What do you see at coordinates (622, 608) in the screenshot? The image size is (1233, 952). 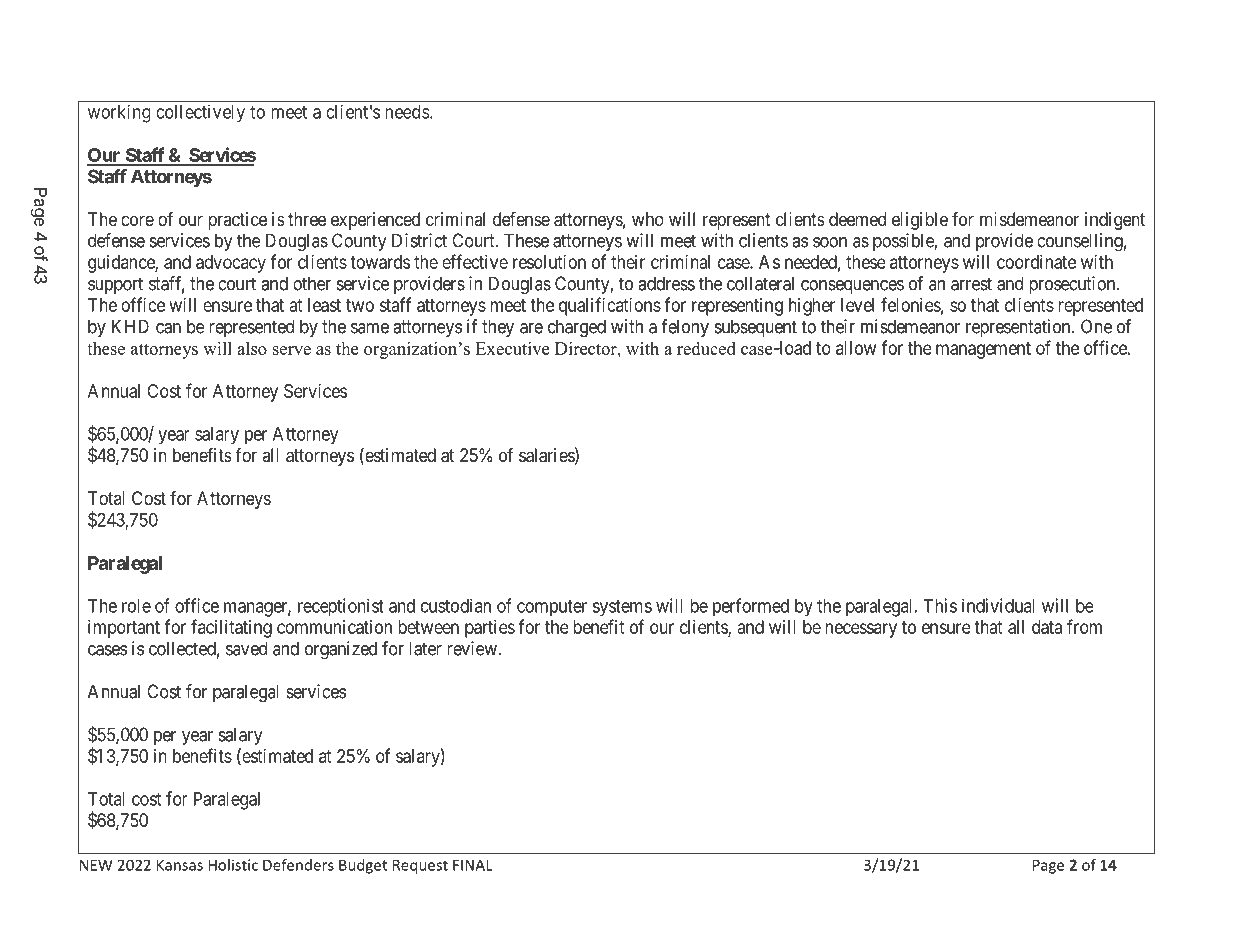 I see `systems` at bounding box center [622, 608].
